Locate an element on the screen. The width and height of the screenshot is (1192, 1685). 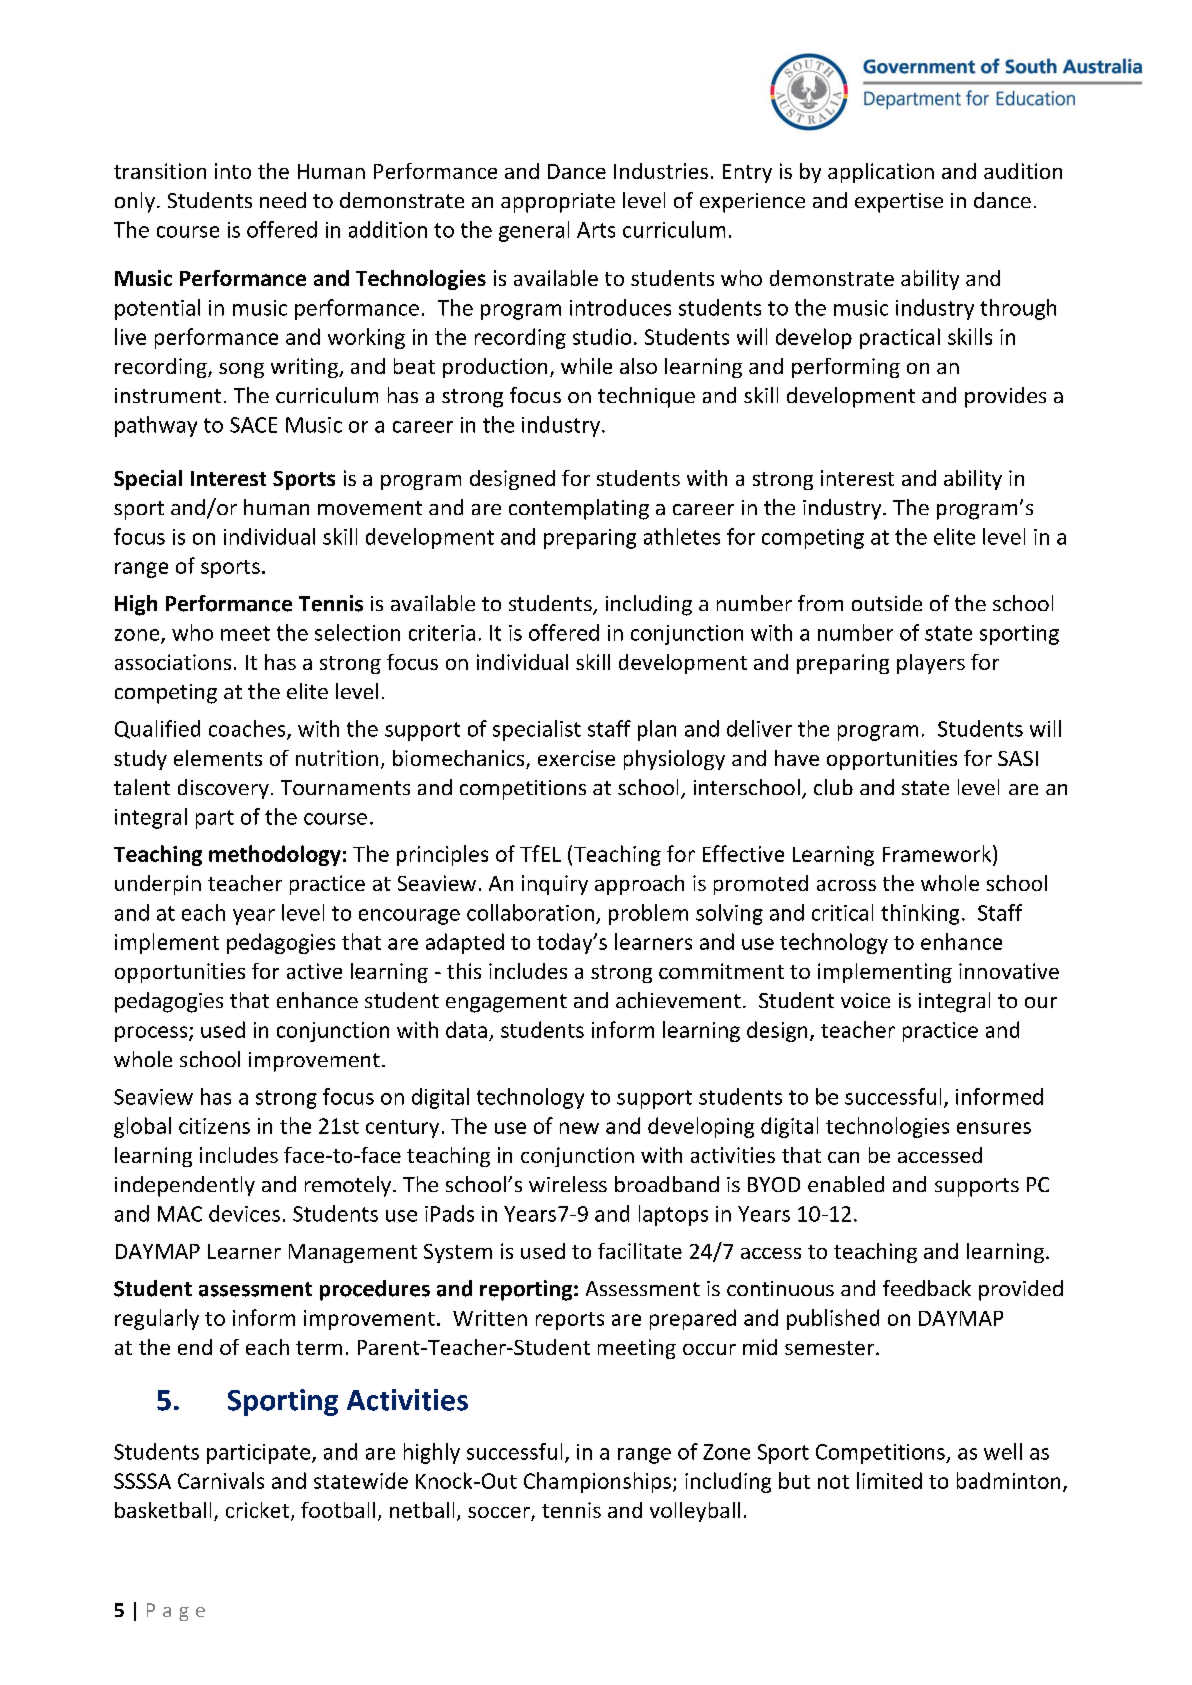
methodology is located at coordinates (275, 855).
